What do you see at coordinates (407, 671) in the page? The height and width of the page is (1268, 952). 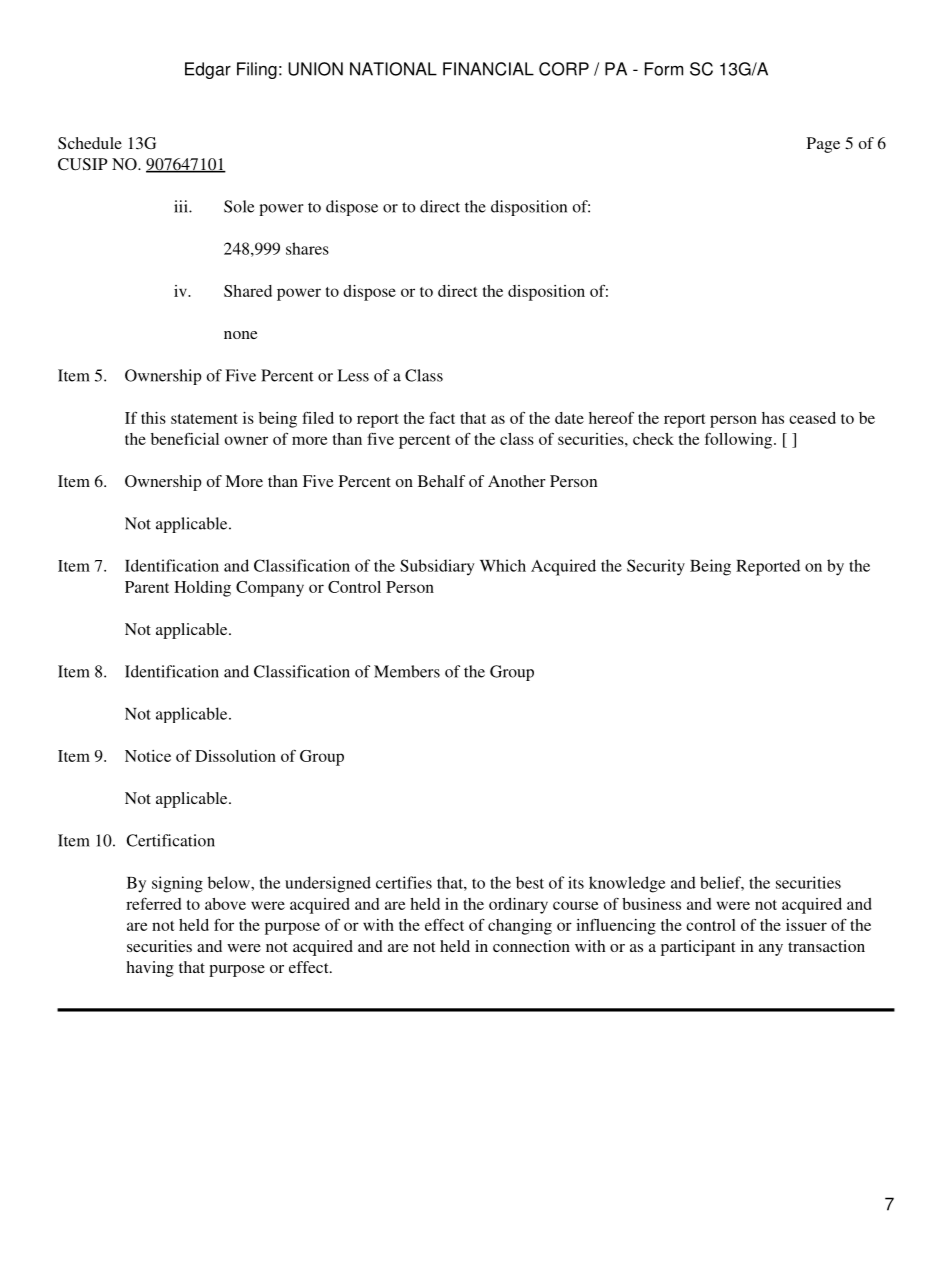 I see `Members` at bounding box center [407, 671].
